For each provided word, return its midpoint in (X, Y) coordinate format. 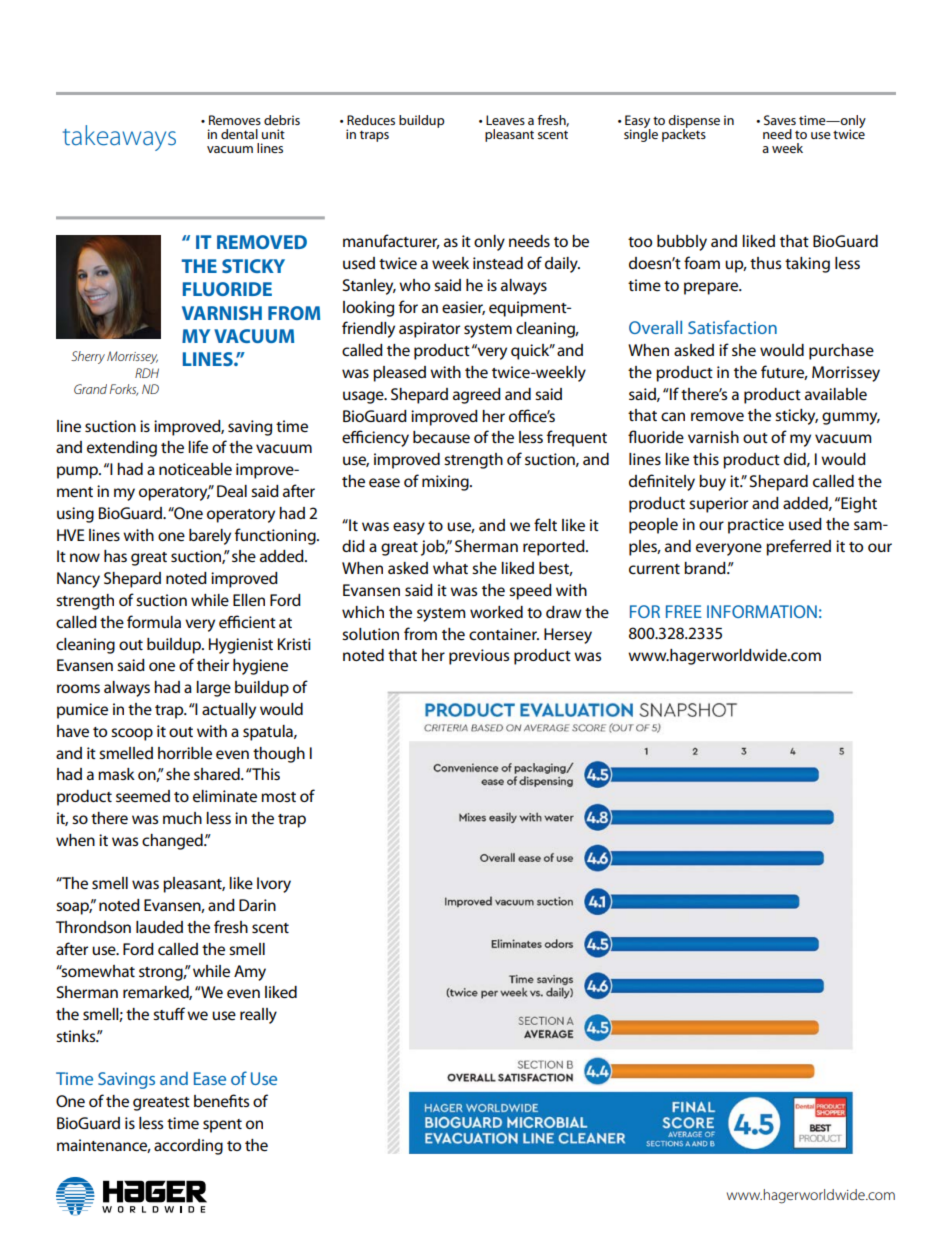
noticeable (195, 469)
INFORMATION (762, 611)
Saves (780, 120)
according (188, 1147)
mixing (446, 483)
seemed (143, 796)
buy (712, 483)
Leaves (505, 120)
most (278, 797)
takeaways (119, 138)
